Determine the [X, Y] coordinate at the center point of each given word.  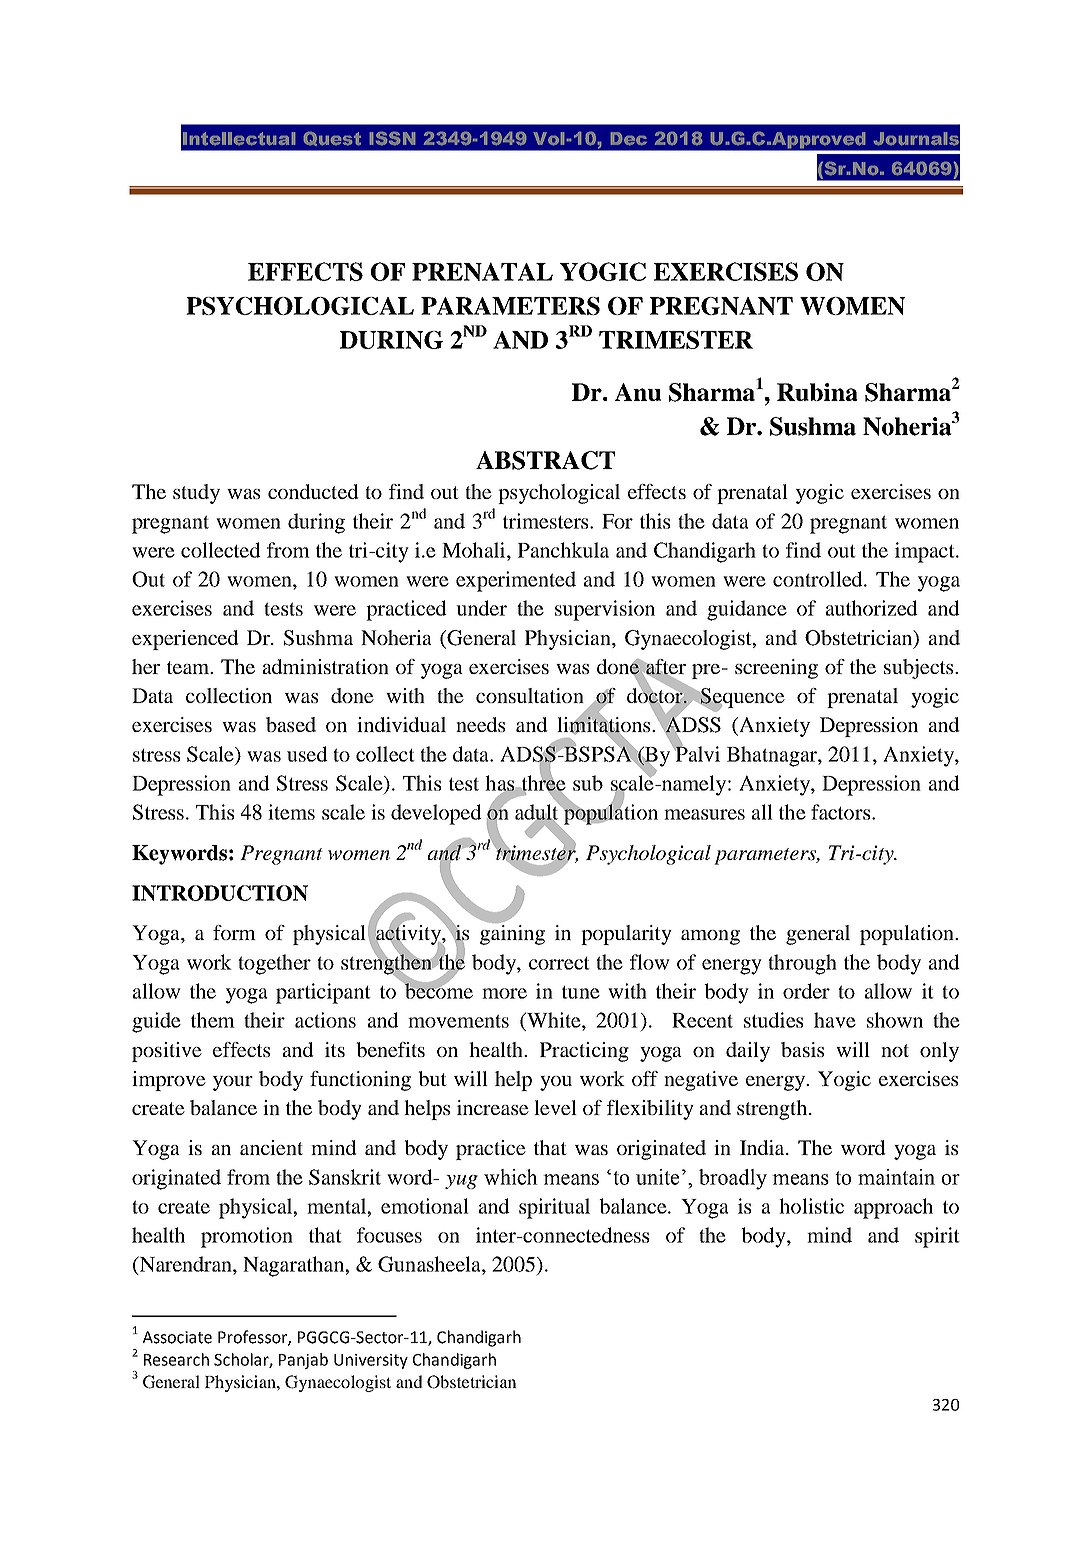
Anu [638, 392]
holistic [811, 1206]
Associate [177, 1337]
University [371, 1361]
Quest [332, 139]
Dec [629, 139]
